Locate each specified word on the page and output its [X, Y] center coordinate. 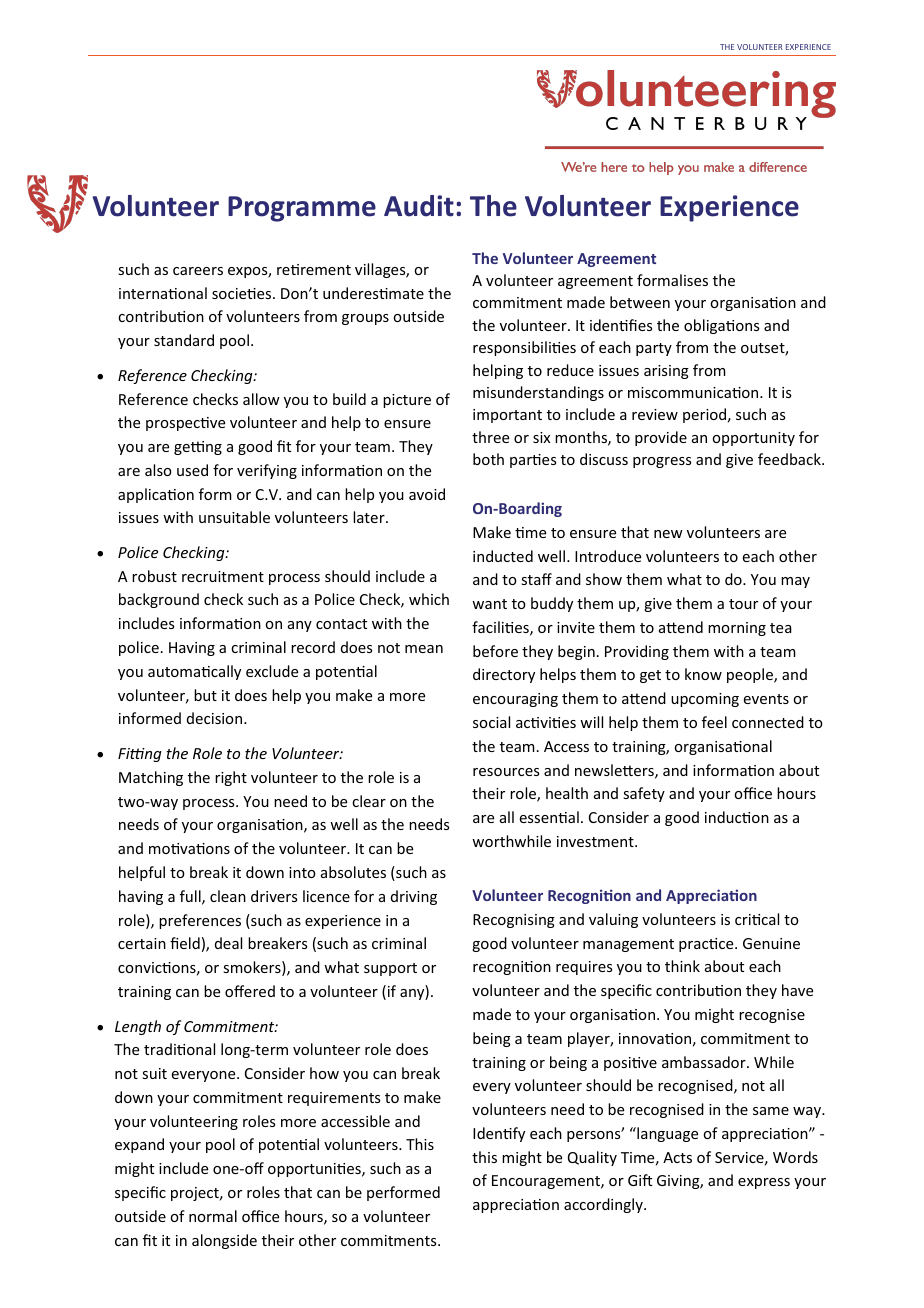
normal [213, 1216]
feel [714, 722]
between [640, 302]
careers [198, 271]
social [491, 722]
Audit [419, 206]
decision [216, 718]
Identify [499, 1134]
